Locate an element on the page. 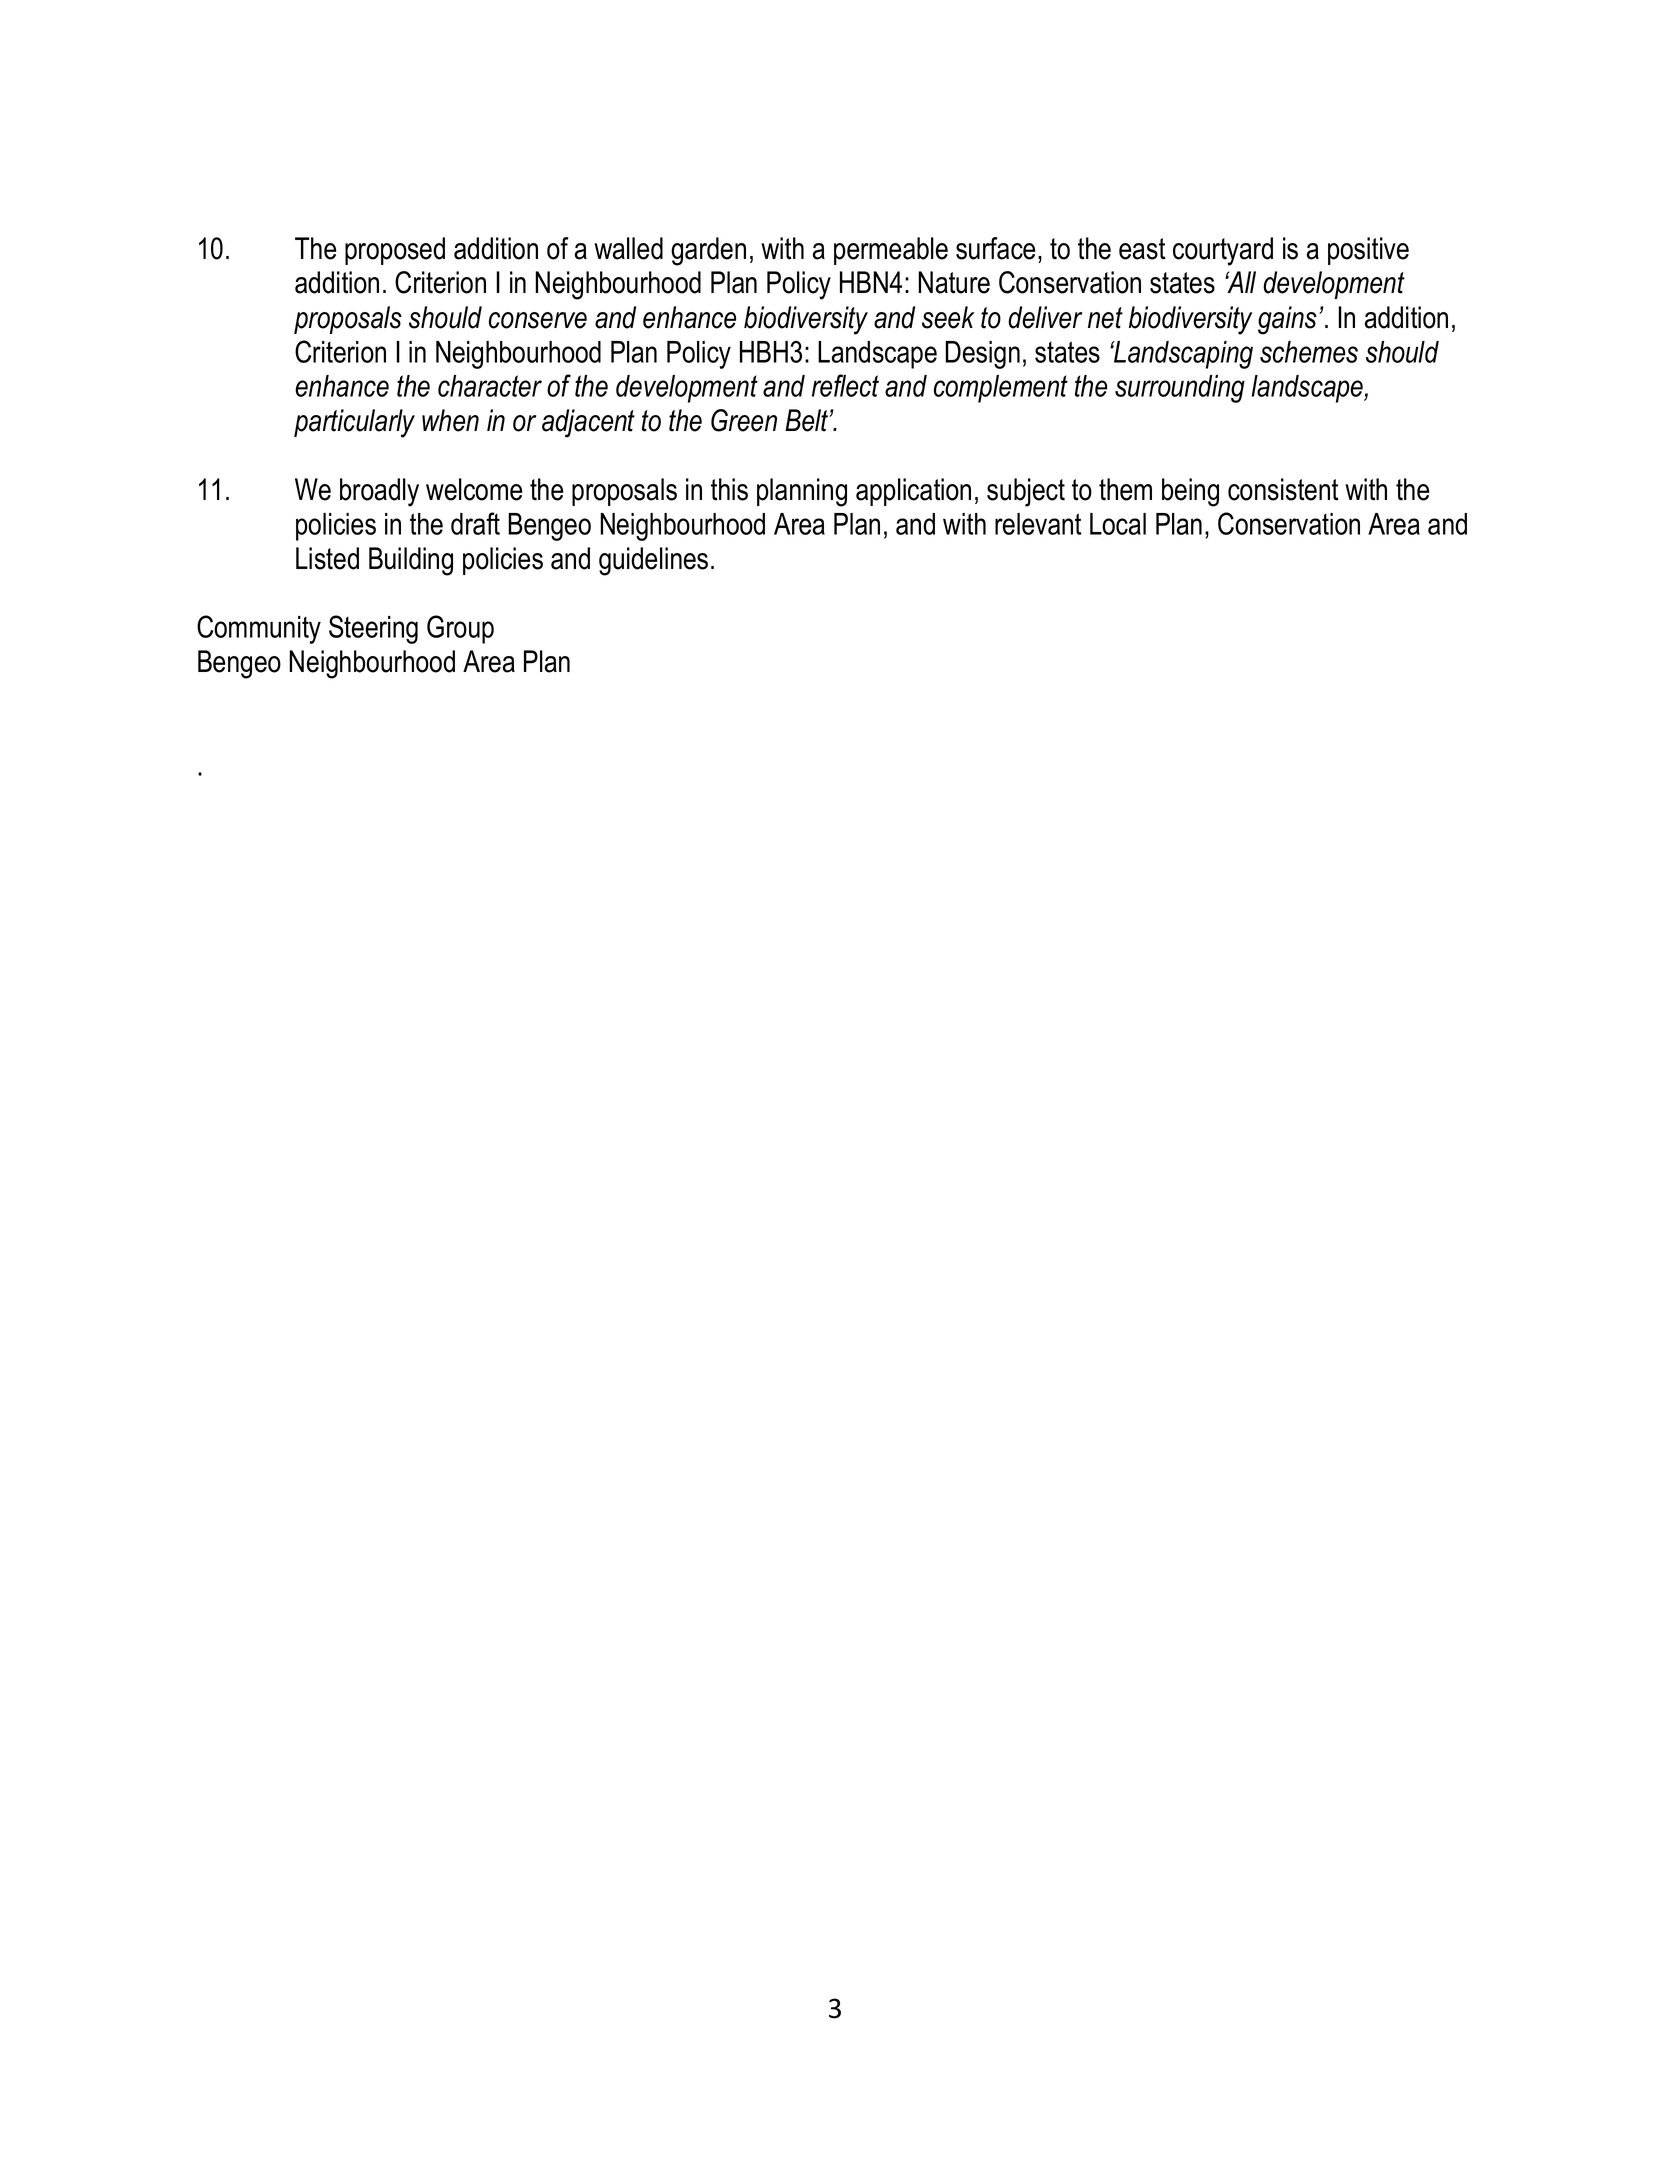 The width and height of the page is (1670, 2161). Steering is located at coordinates (373, 629).
